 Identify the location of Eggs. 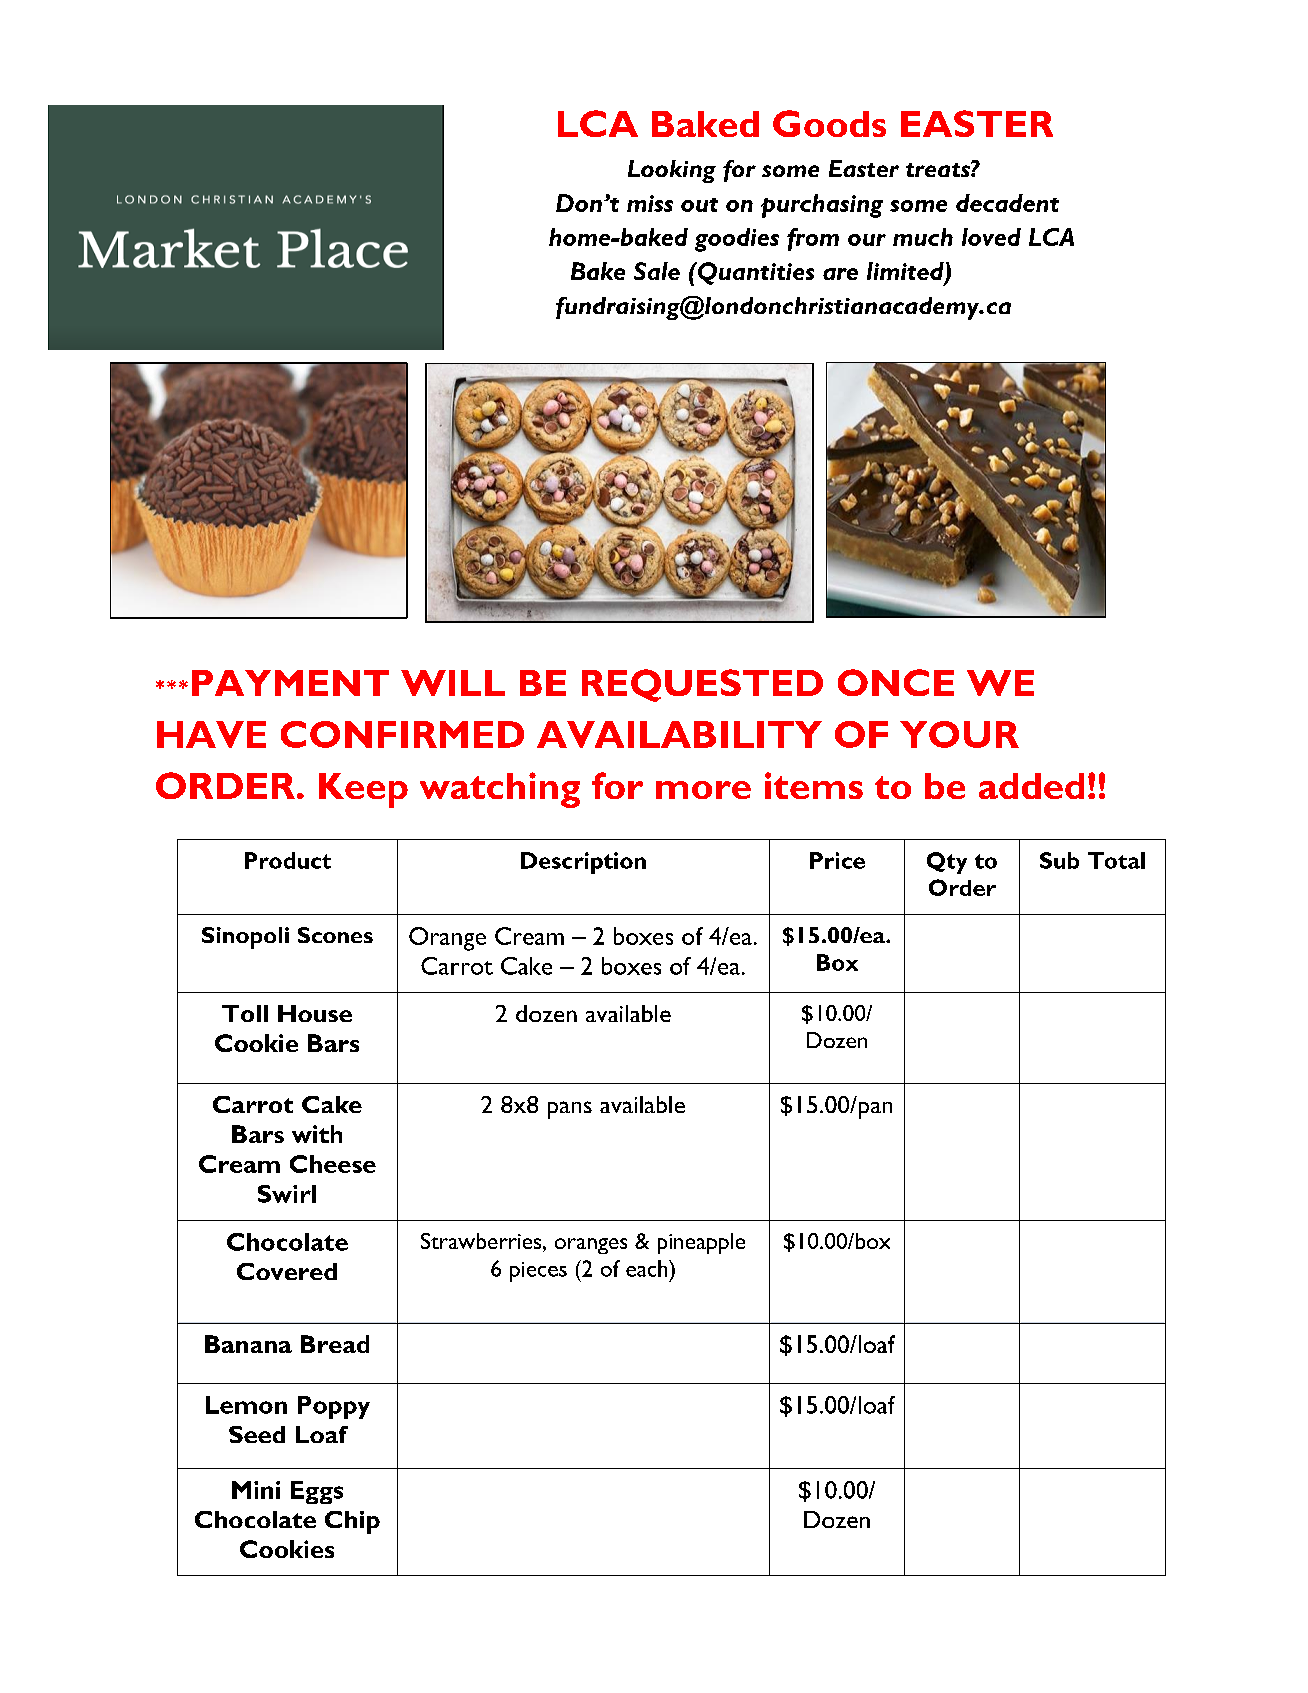
(317, 1492).
